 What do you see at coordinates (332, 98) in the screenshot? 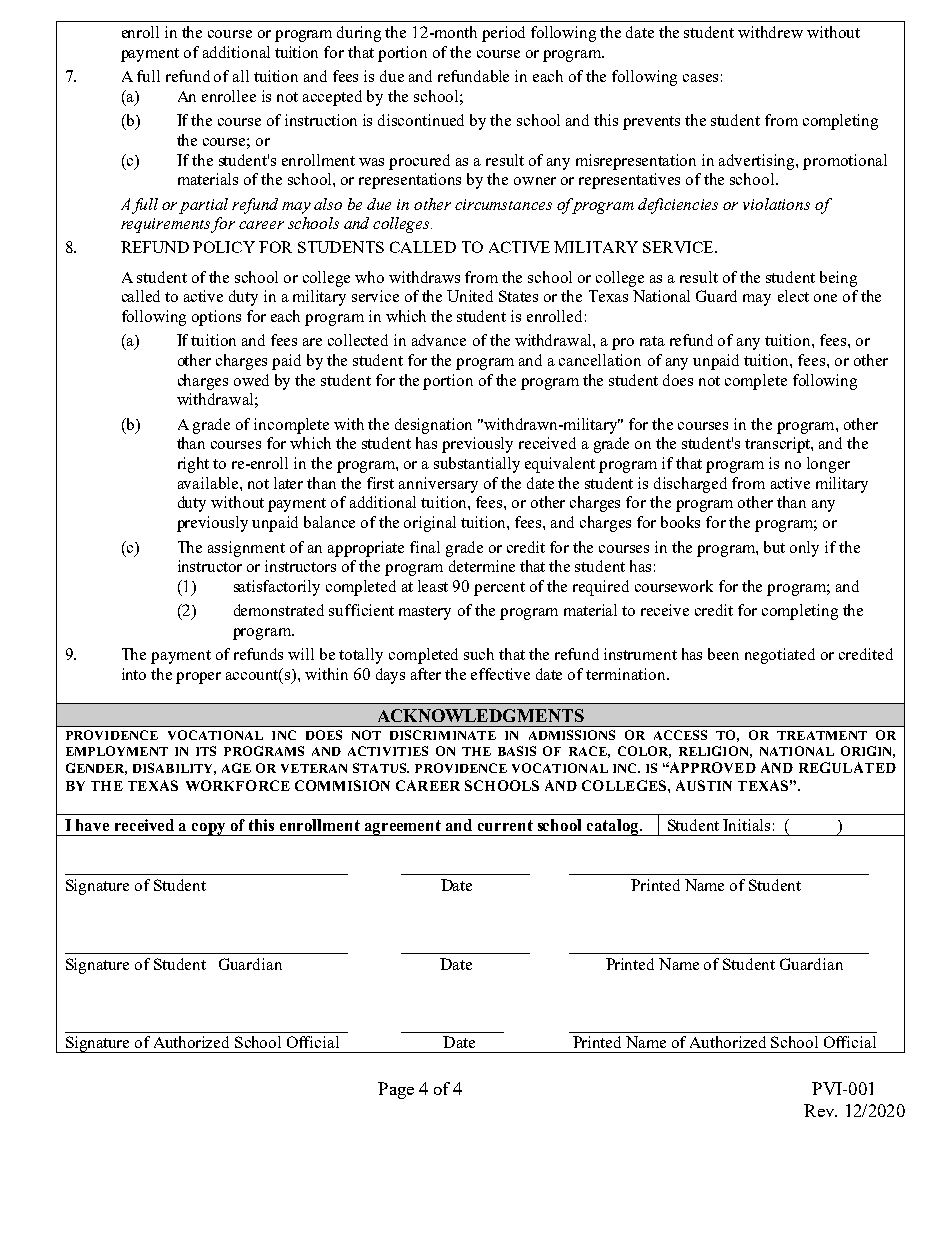
I see `accepted` at bounding box center [332, 98].
